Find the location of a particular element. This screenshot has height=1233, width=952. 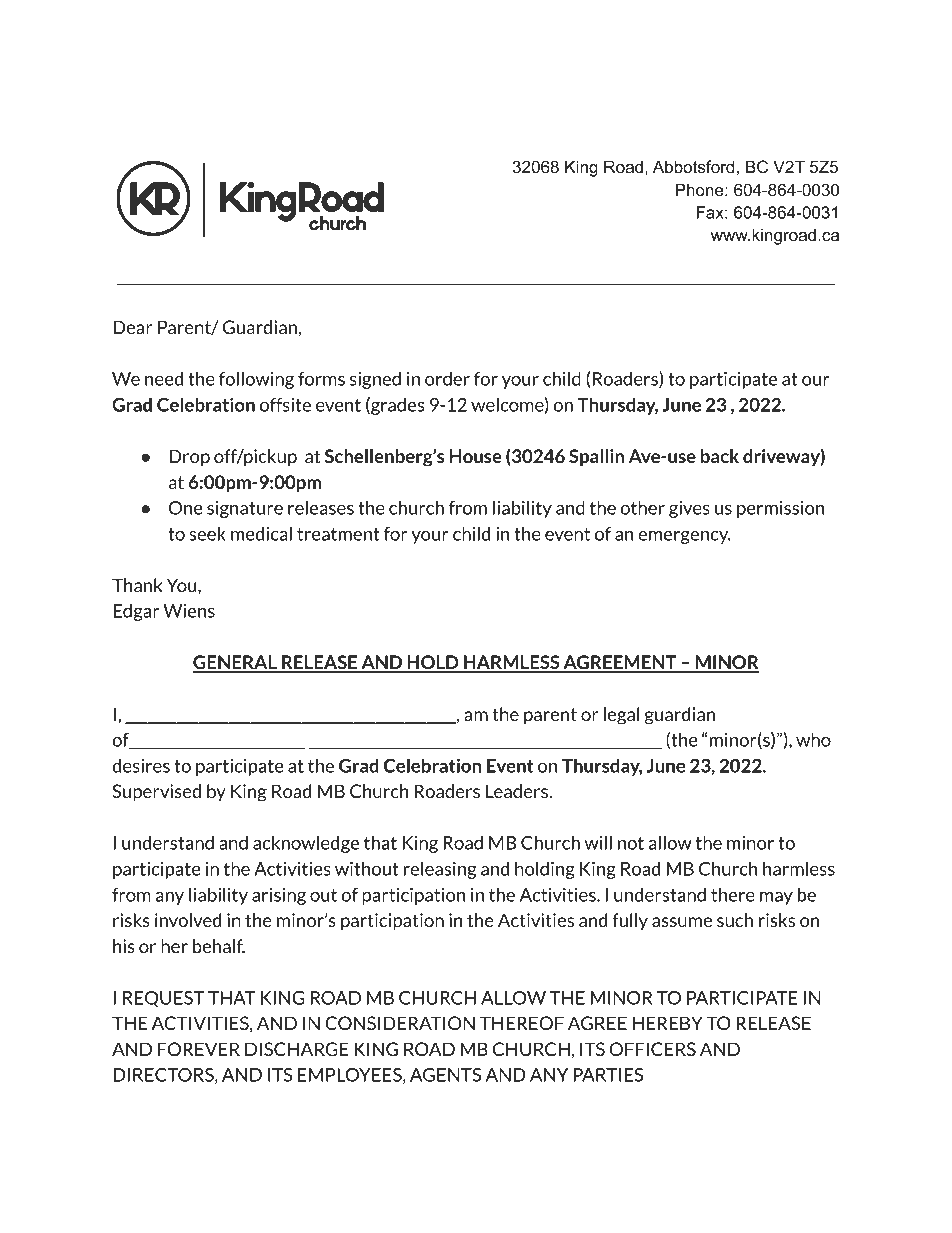

releasing is located at coordinates (440, 870).
